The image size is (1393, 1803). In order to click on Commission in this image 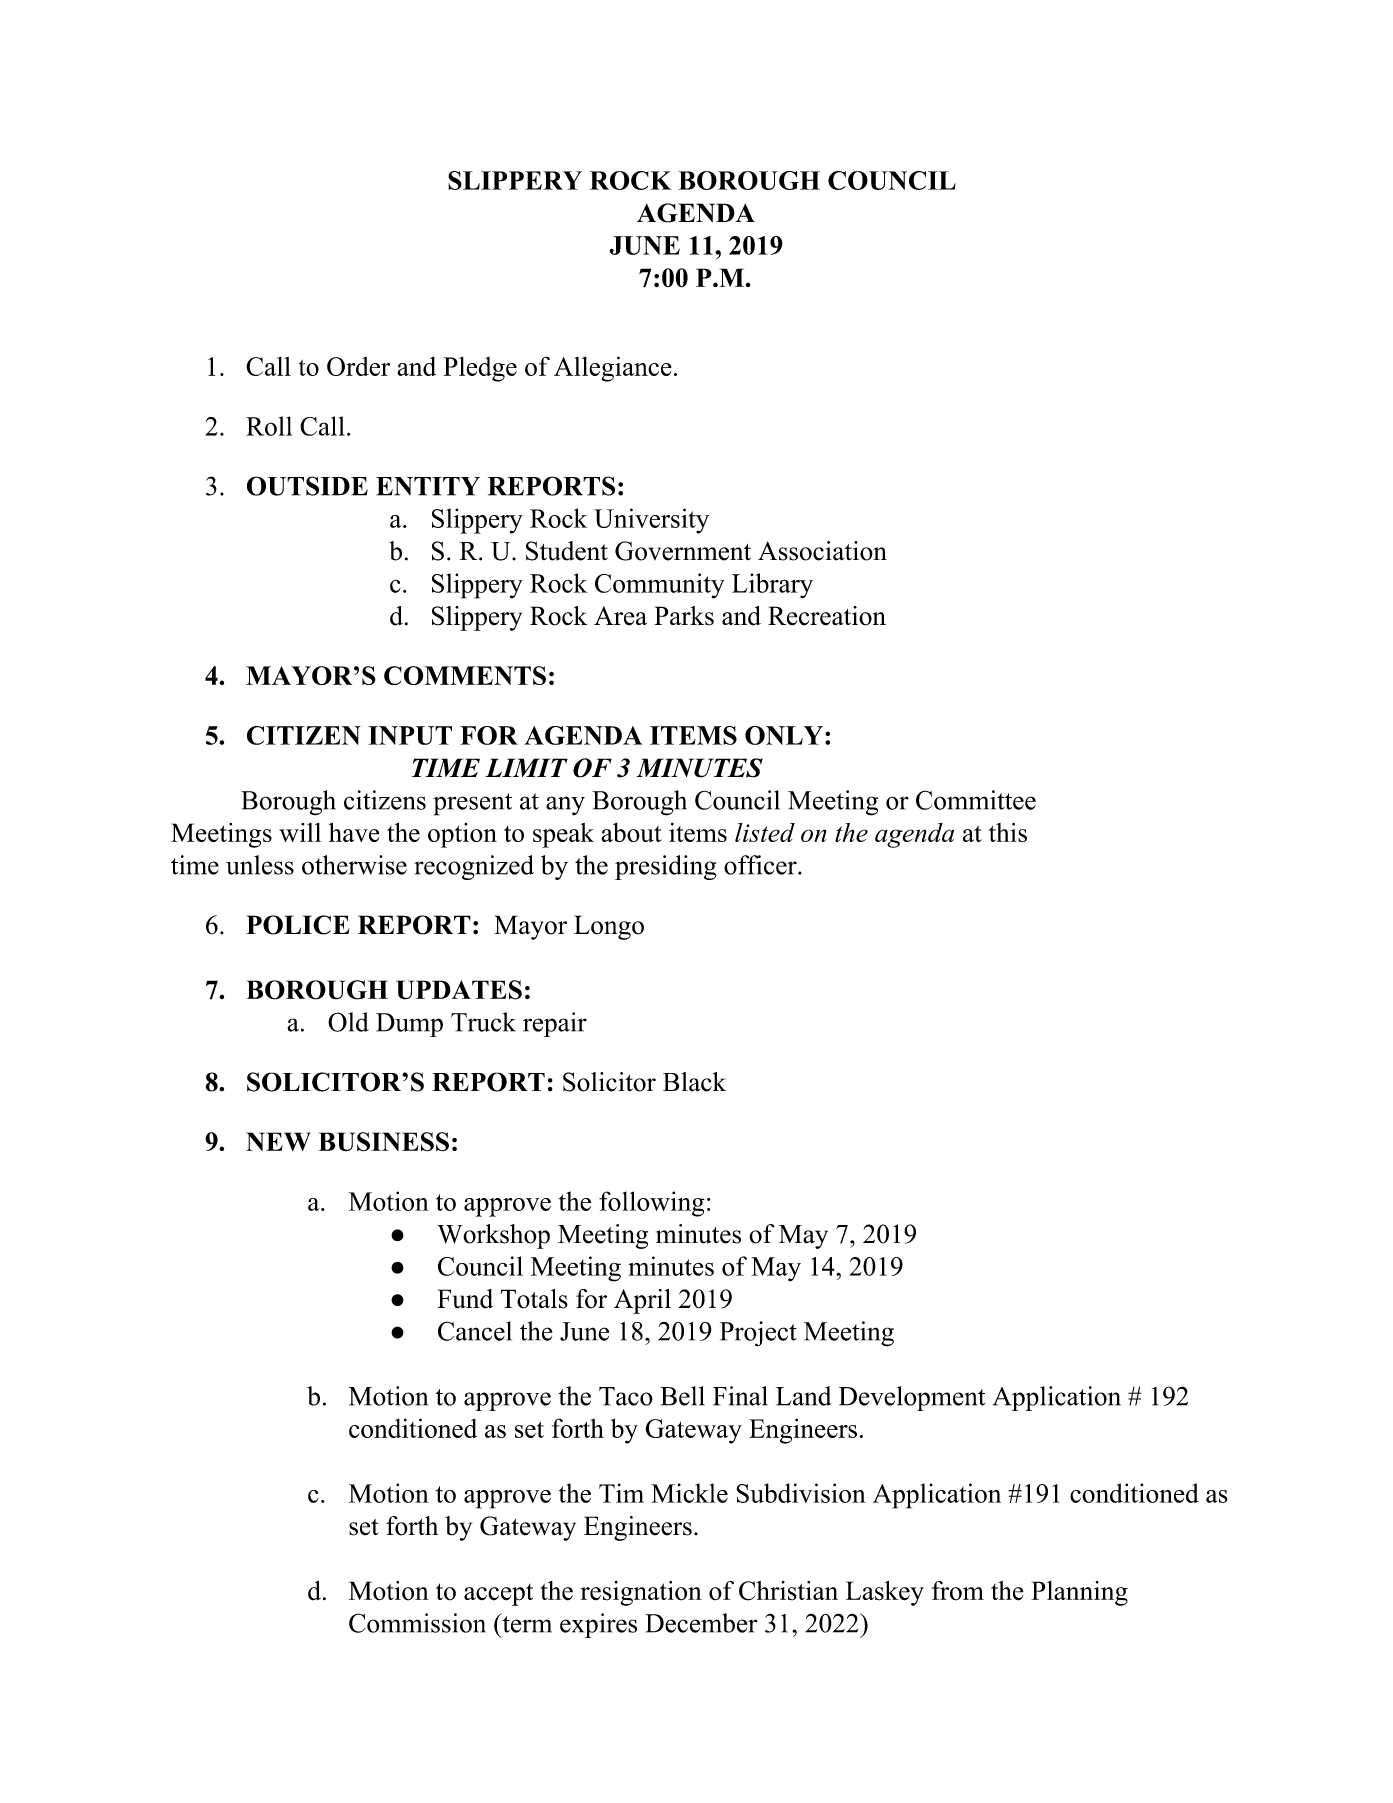, I will do `click(417, 1623)`.
